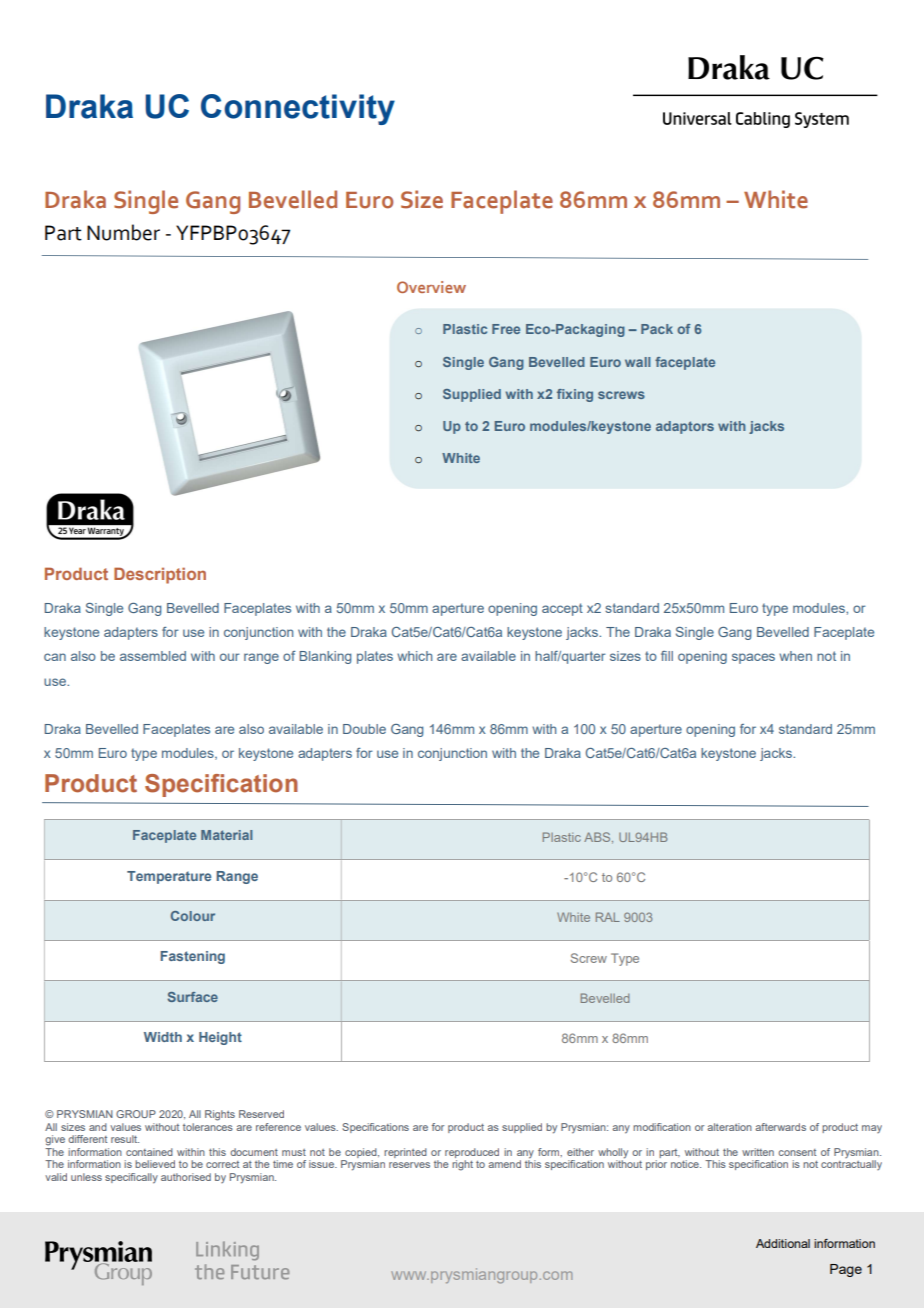 The image size is (924, 1308). What do you see at coordinates (575, 395) in the page?
I see `fixing` at bounding box center [575, 395].
